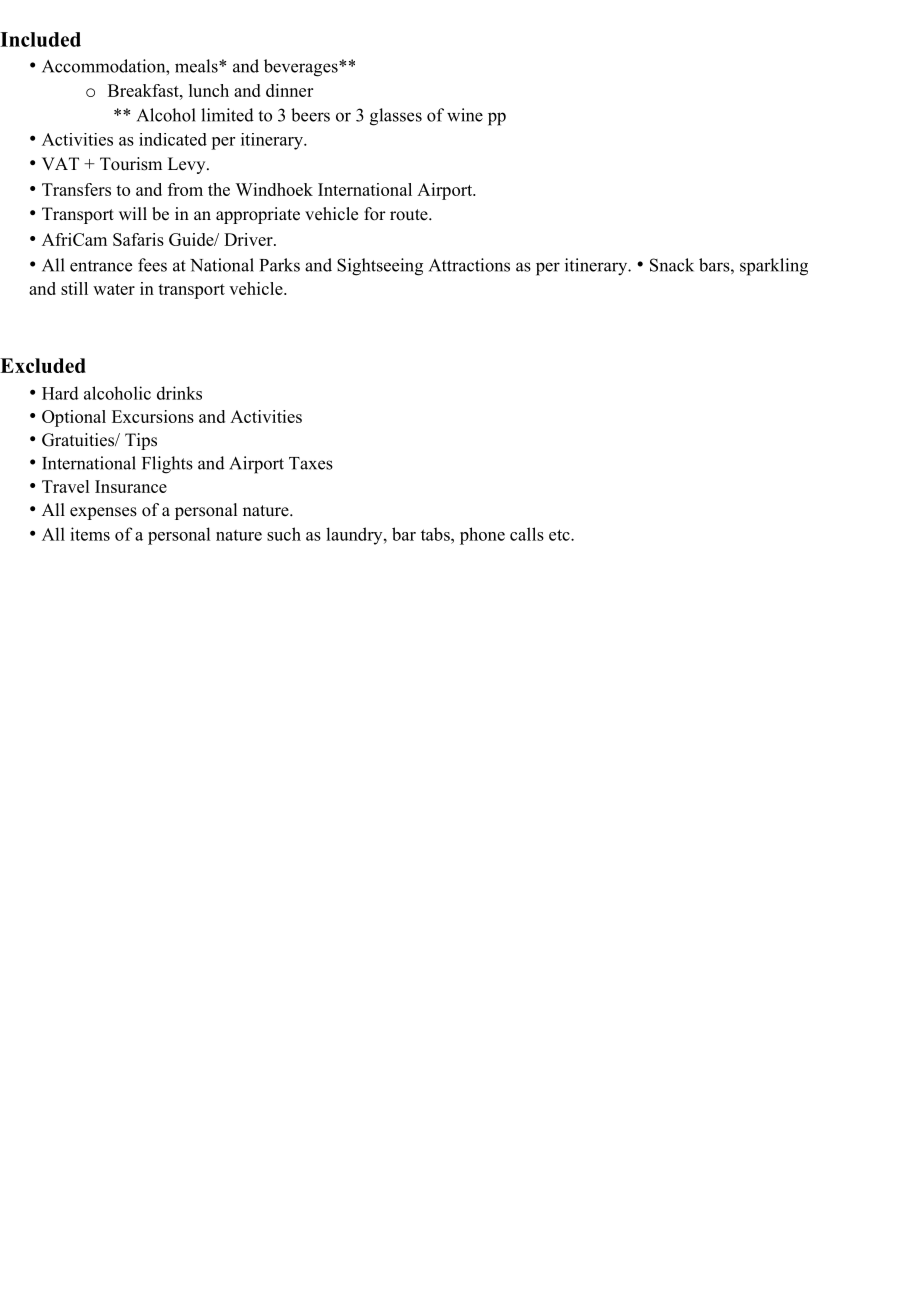 This screenshot has width=924, height=1308. I want to click on Snack, so click(672, 265).
